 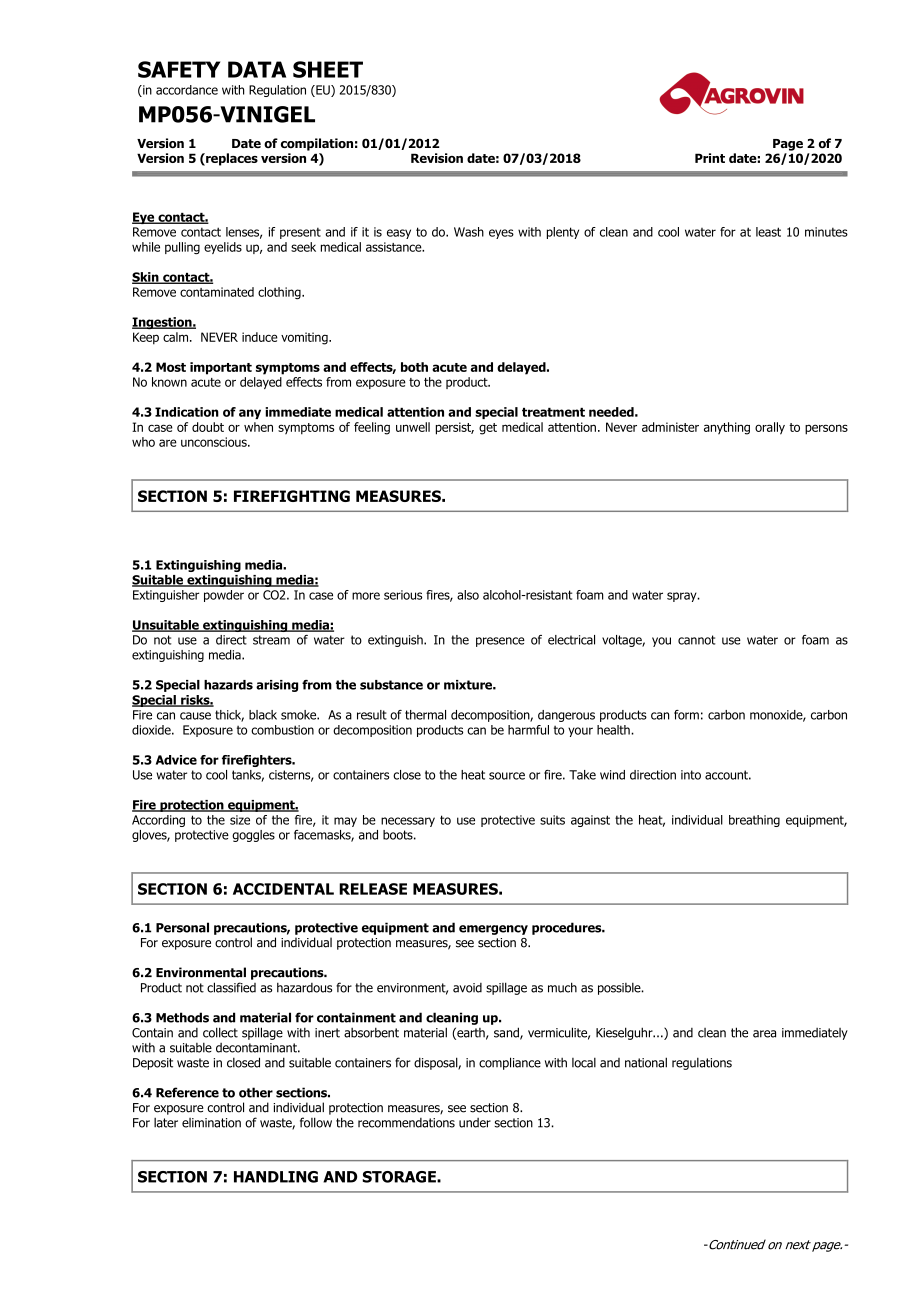 What do you see at coordinates (500, 642) in the image?
I see `presence` at bounding box center [500, 642].
